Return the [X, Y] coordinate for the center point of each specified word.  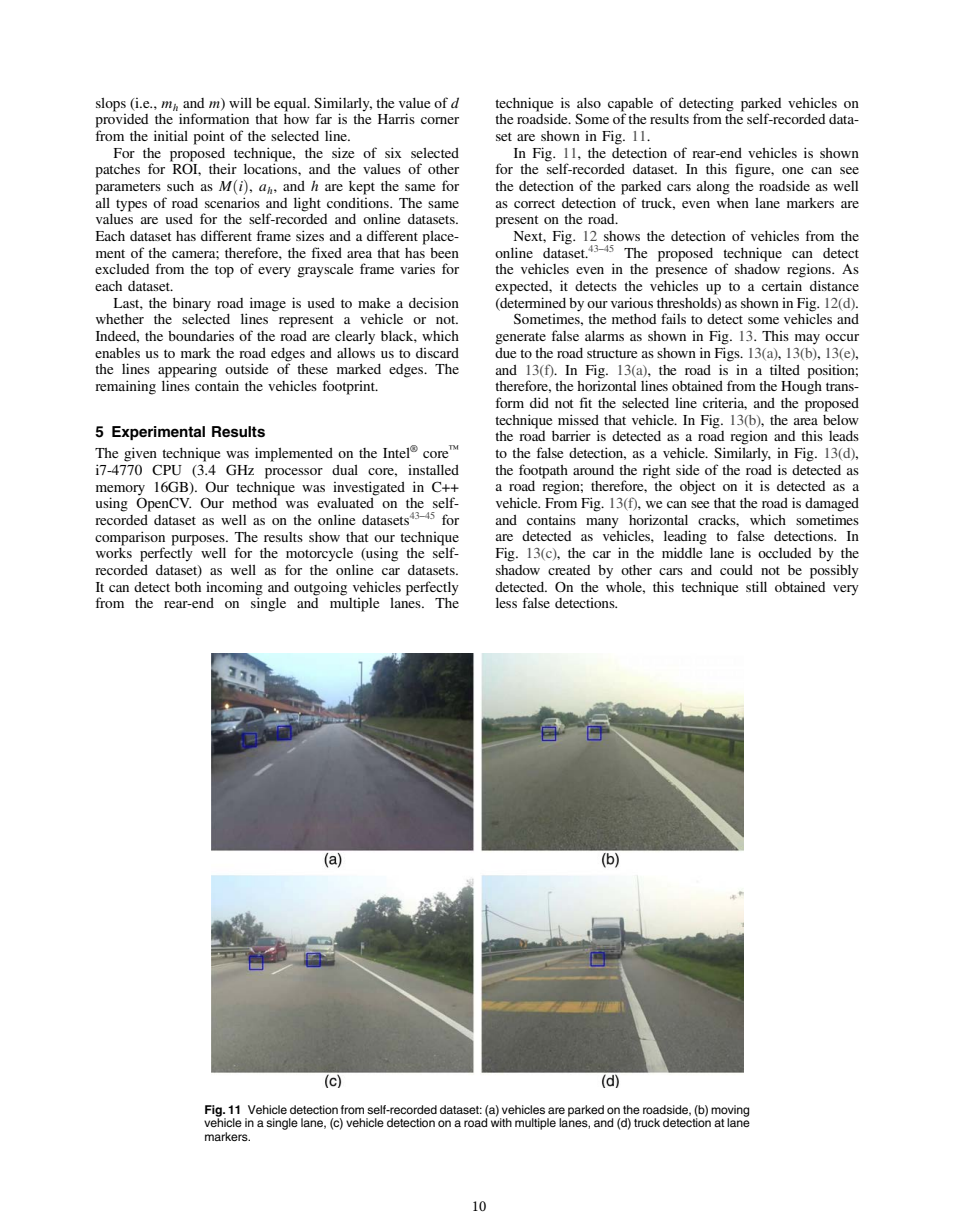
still [756, 586]
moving [730, 1112]
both [188, 587]
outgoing [320, 588]
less [506, 603]
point [209, 137]
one [792, 170]
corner [440, 120]
